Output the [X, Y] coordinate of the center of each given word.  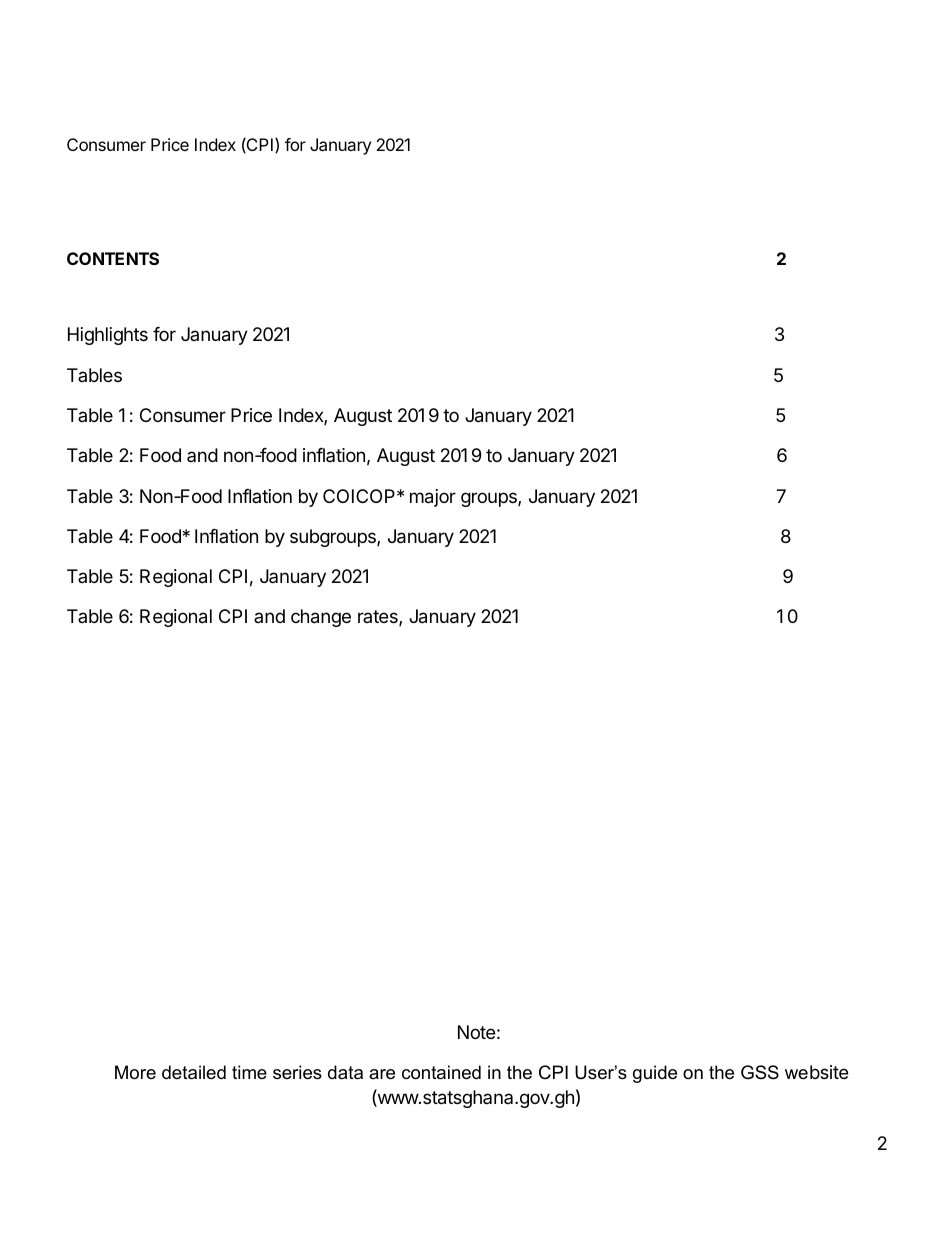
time [249, 1072]
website [816, 1072]
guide [655, 1074]
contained [441, 1072]
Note [476, 1032]
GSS [760, 1072]
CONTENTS [113, 258]
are [382, 1074]
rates [379, 618]
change [321, 618]
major [433, 498]
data [345, 1072]
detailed [194, 1072]
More [135, 1072]
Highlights [108, 336]
